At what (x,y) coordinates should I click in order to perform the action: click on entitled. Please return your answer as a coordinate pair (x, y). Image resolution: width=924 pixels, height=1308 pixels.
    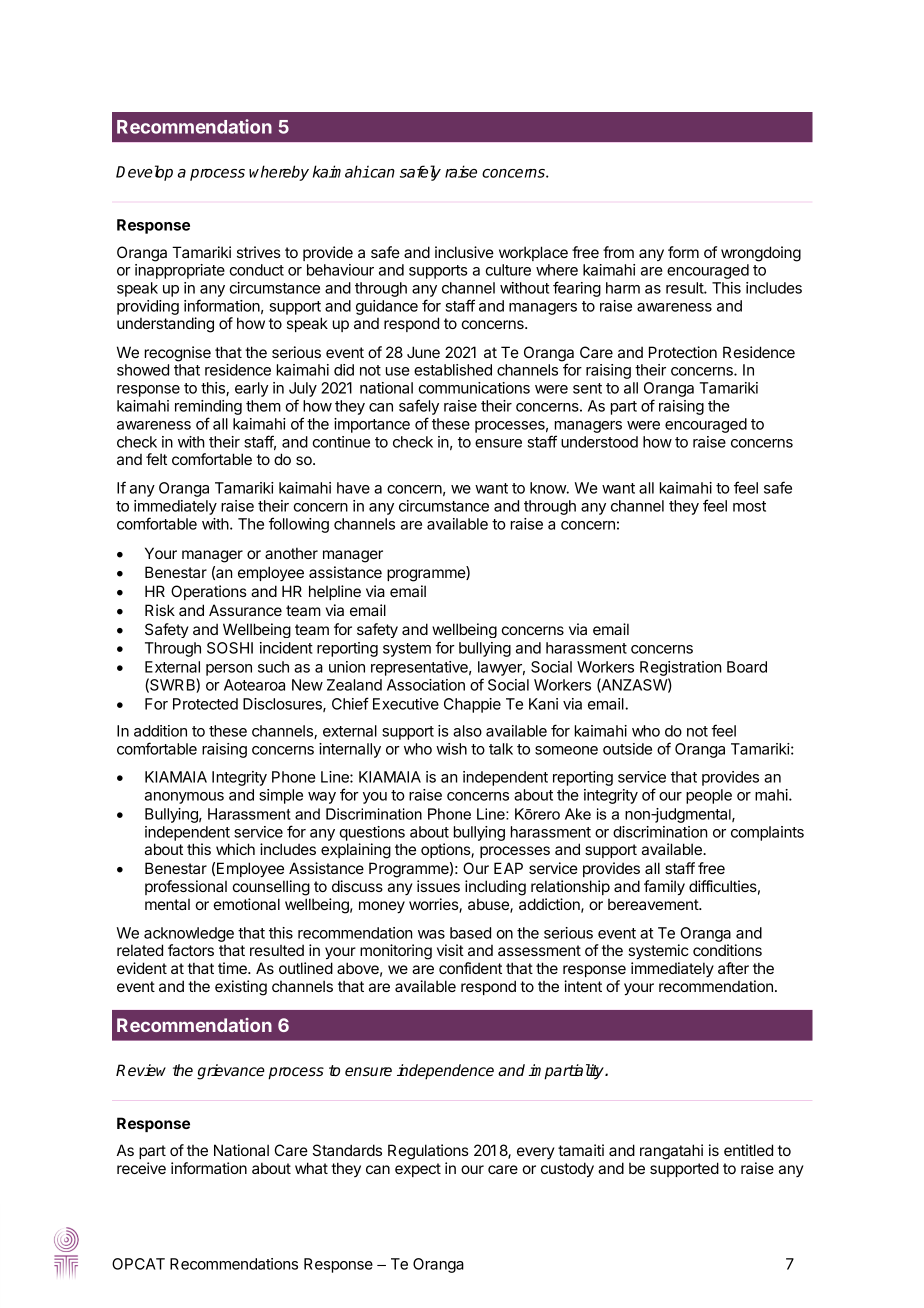
    Looking at the image, I should click on (748, 1150).
